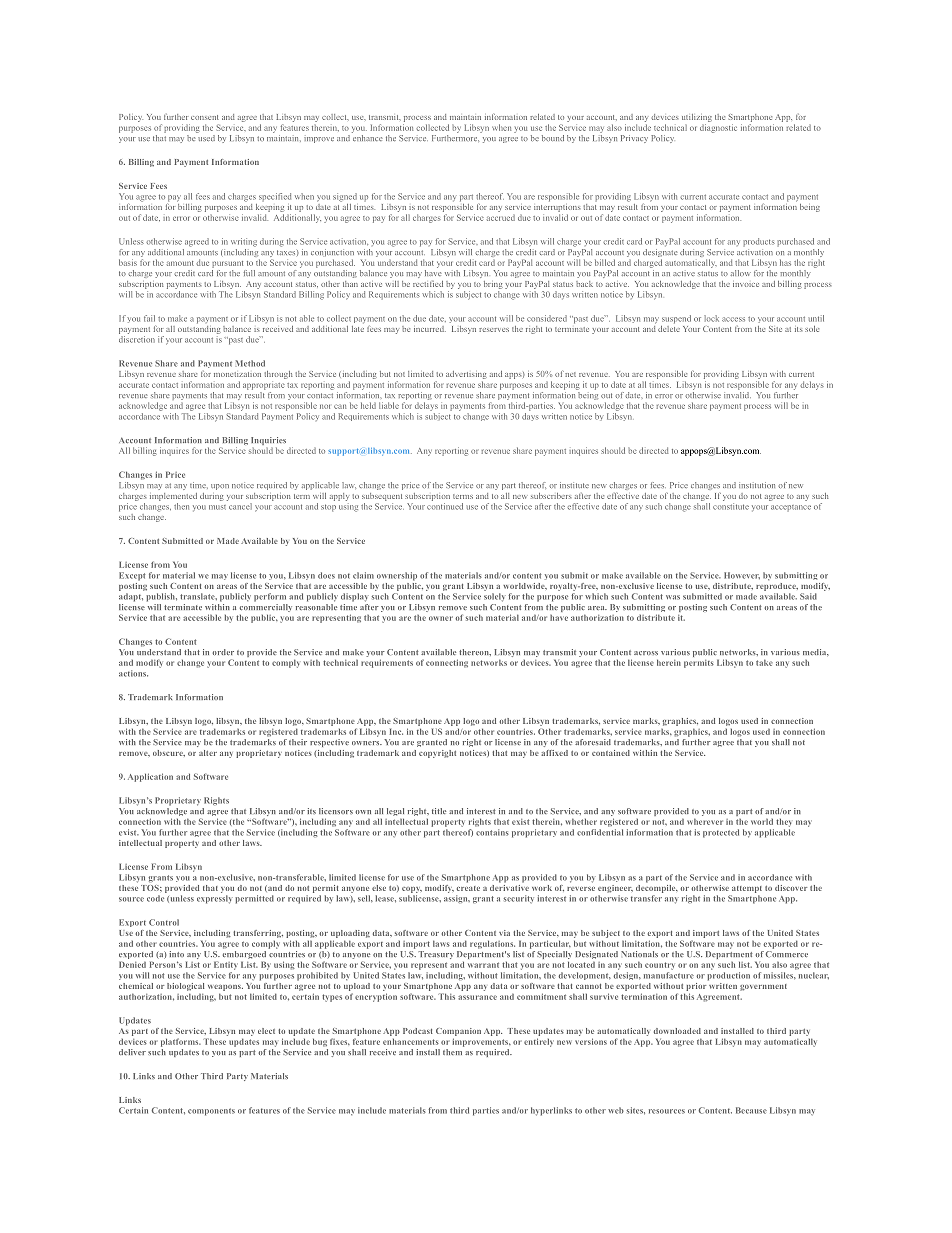 The height and width of the page is (1233, 952). What do you see at coordinates (757, 485) in the page?
I see `institution` at bounding box center [757, 485].
